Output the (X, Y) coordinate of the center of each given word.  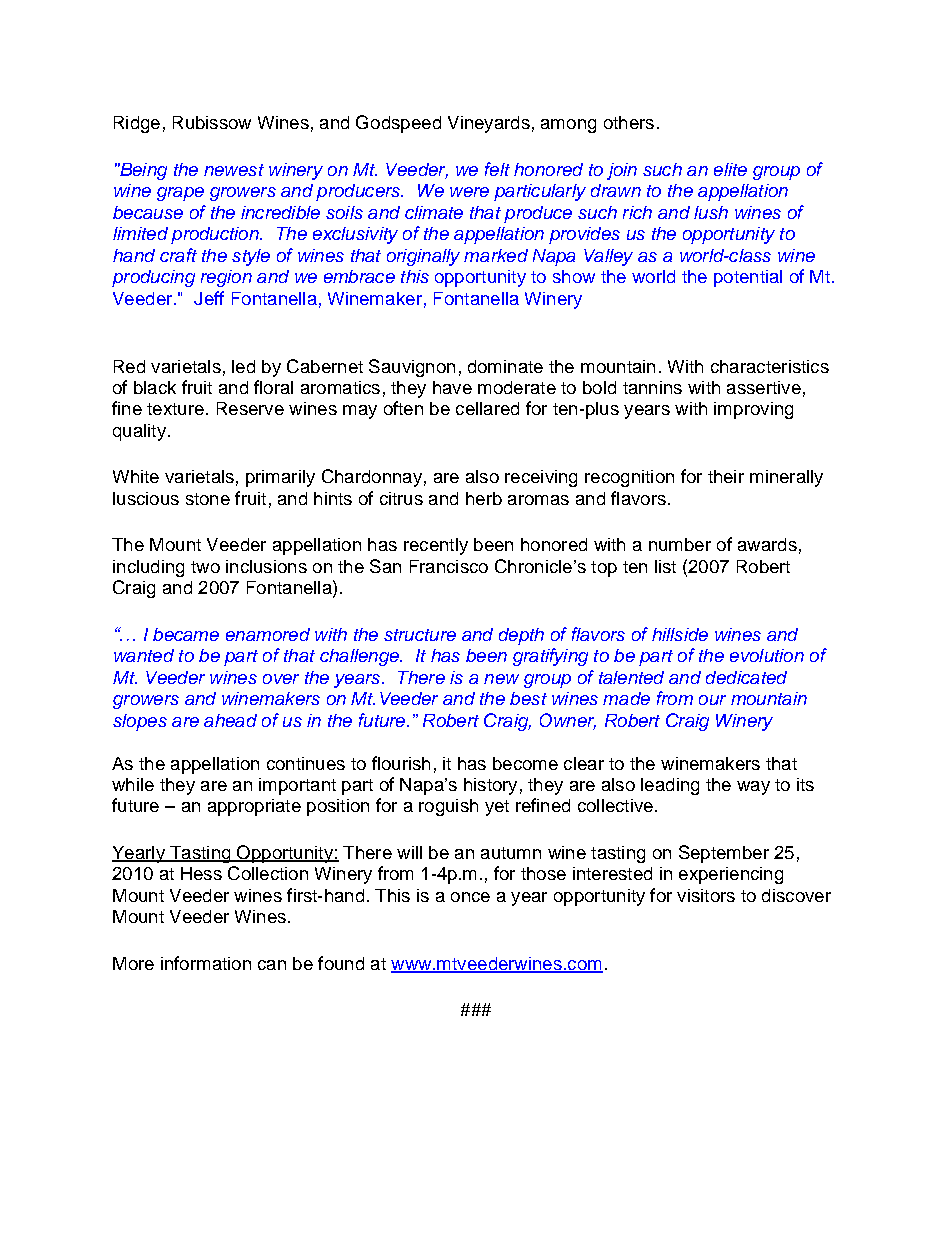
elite (730, 169)
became (186, 634)
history (490, 786)
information (206, 963)
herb (484, 498)
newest (234, 170)
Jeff (209, 298)
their (726, 476)
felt (497, 169)
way (753, 788)
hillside (680, 634)
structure (420, 635)
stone (208, 499)
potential (748, 278)
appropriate (254, 807)
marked (496, 255)
